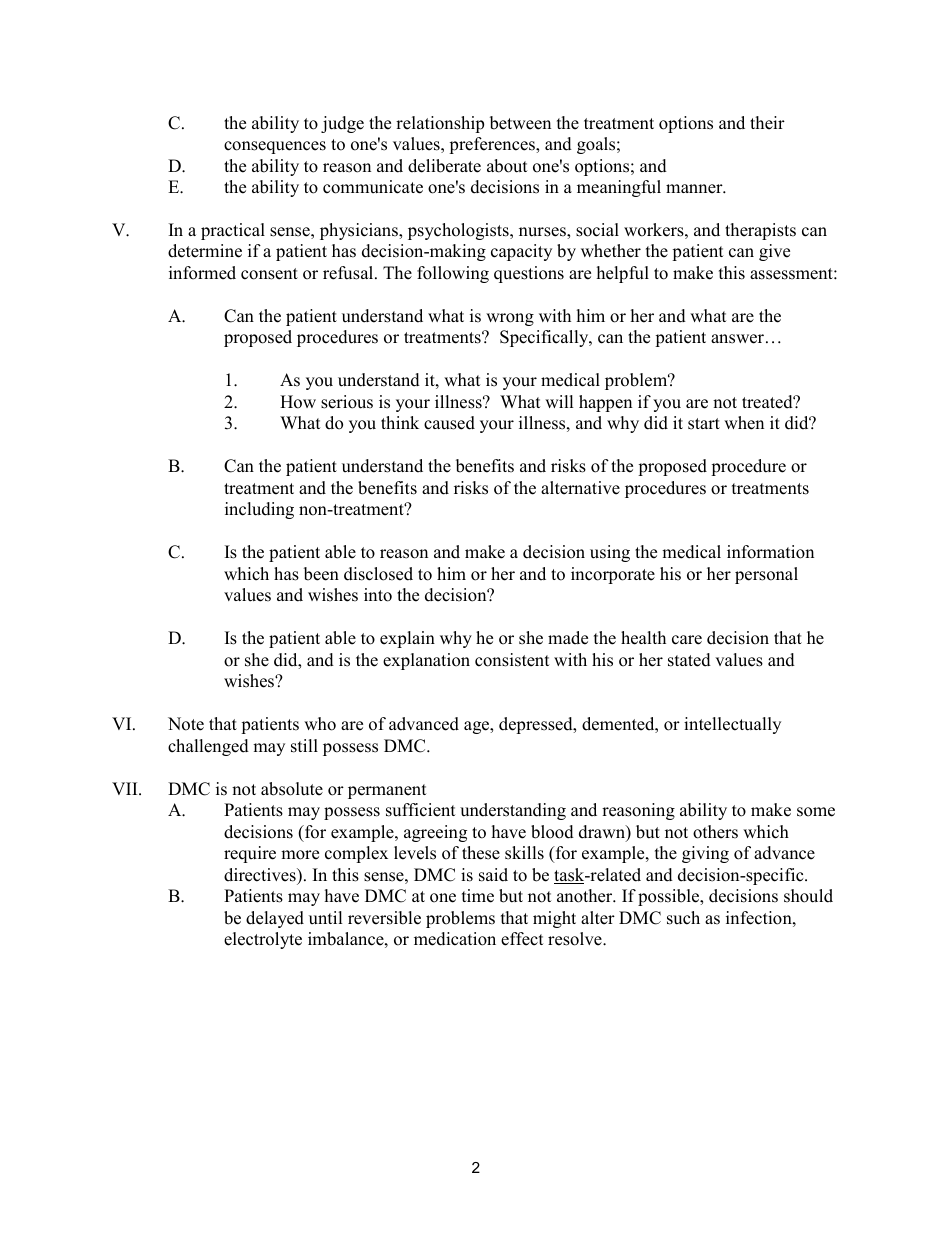  Describe the element at coordinates (378, 574) in the screenshot. I see `disclosed` at that location.
